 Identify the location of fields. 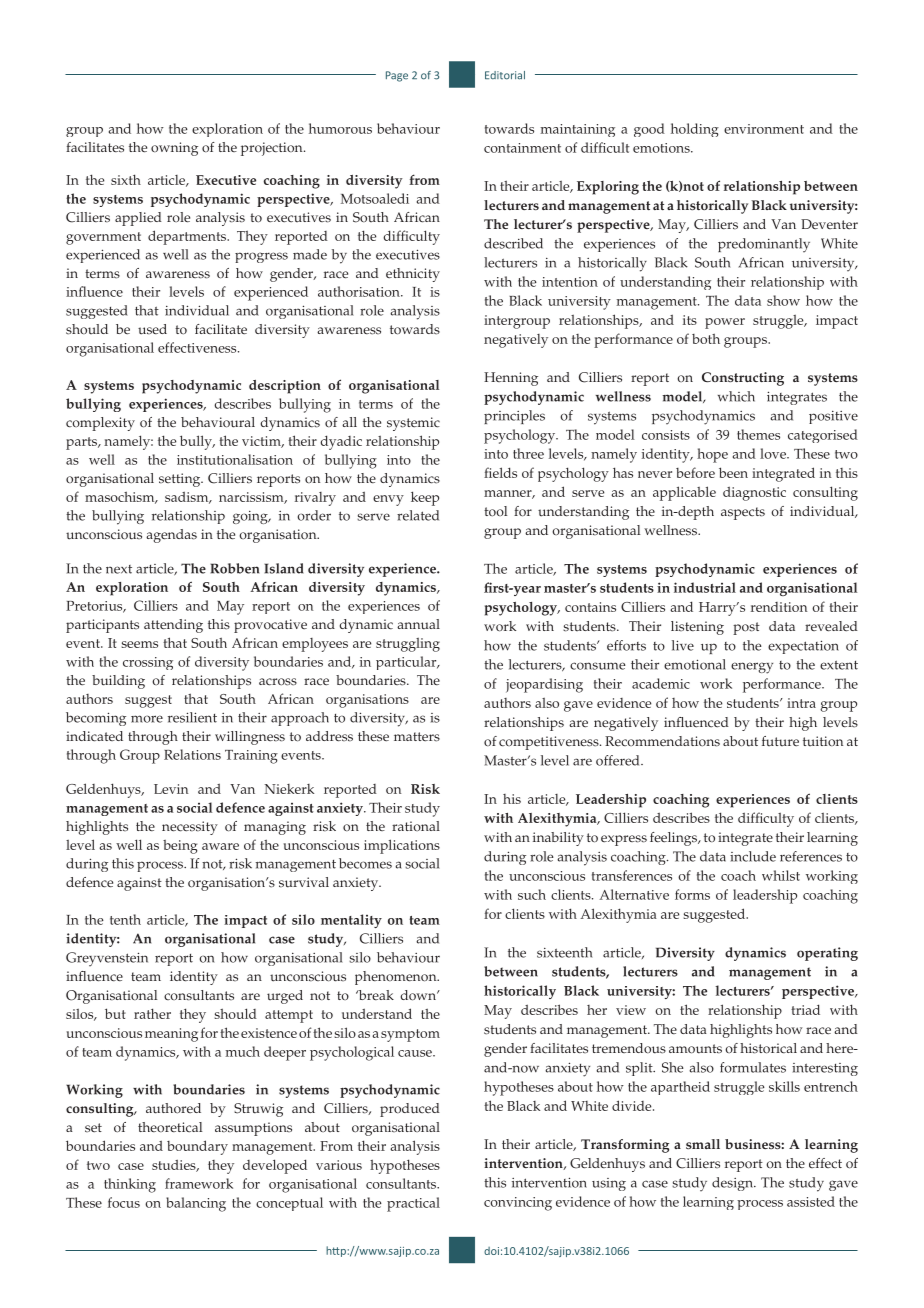
(500, 472).
